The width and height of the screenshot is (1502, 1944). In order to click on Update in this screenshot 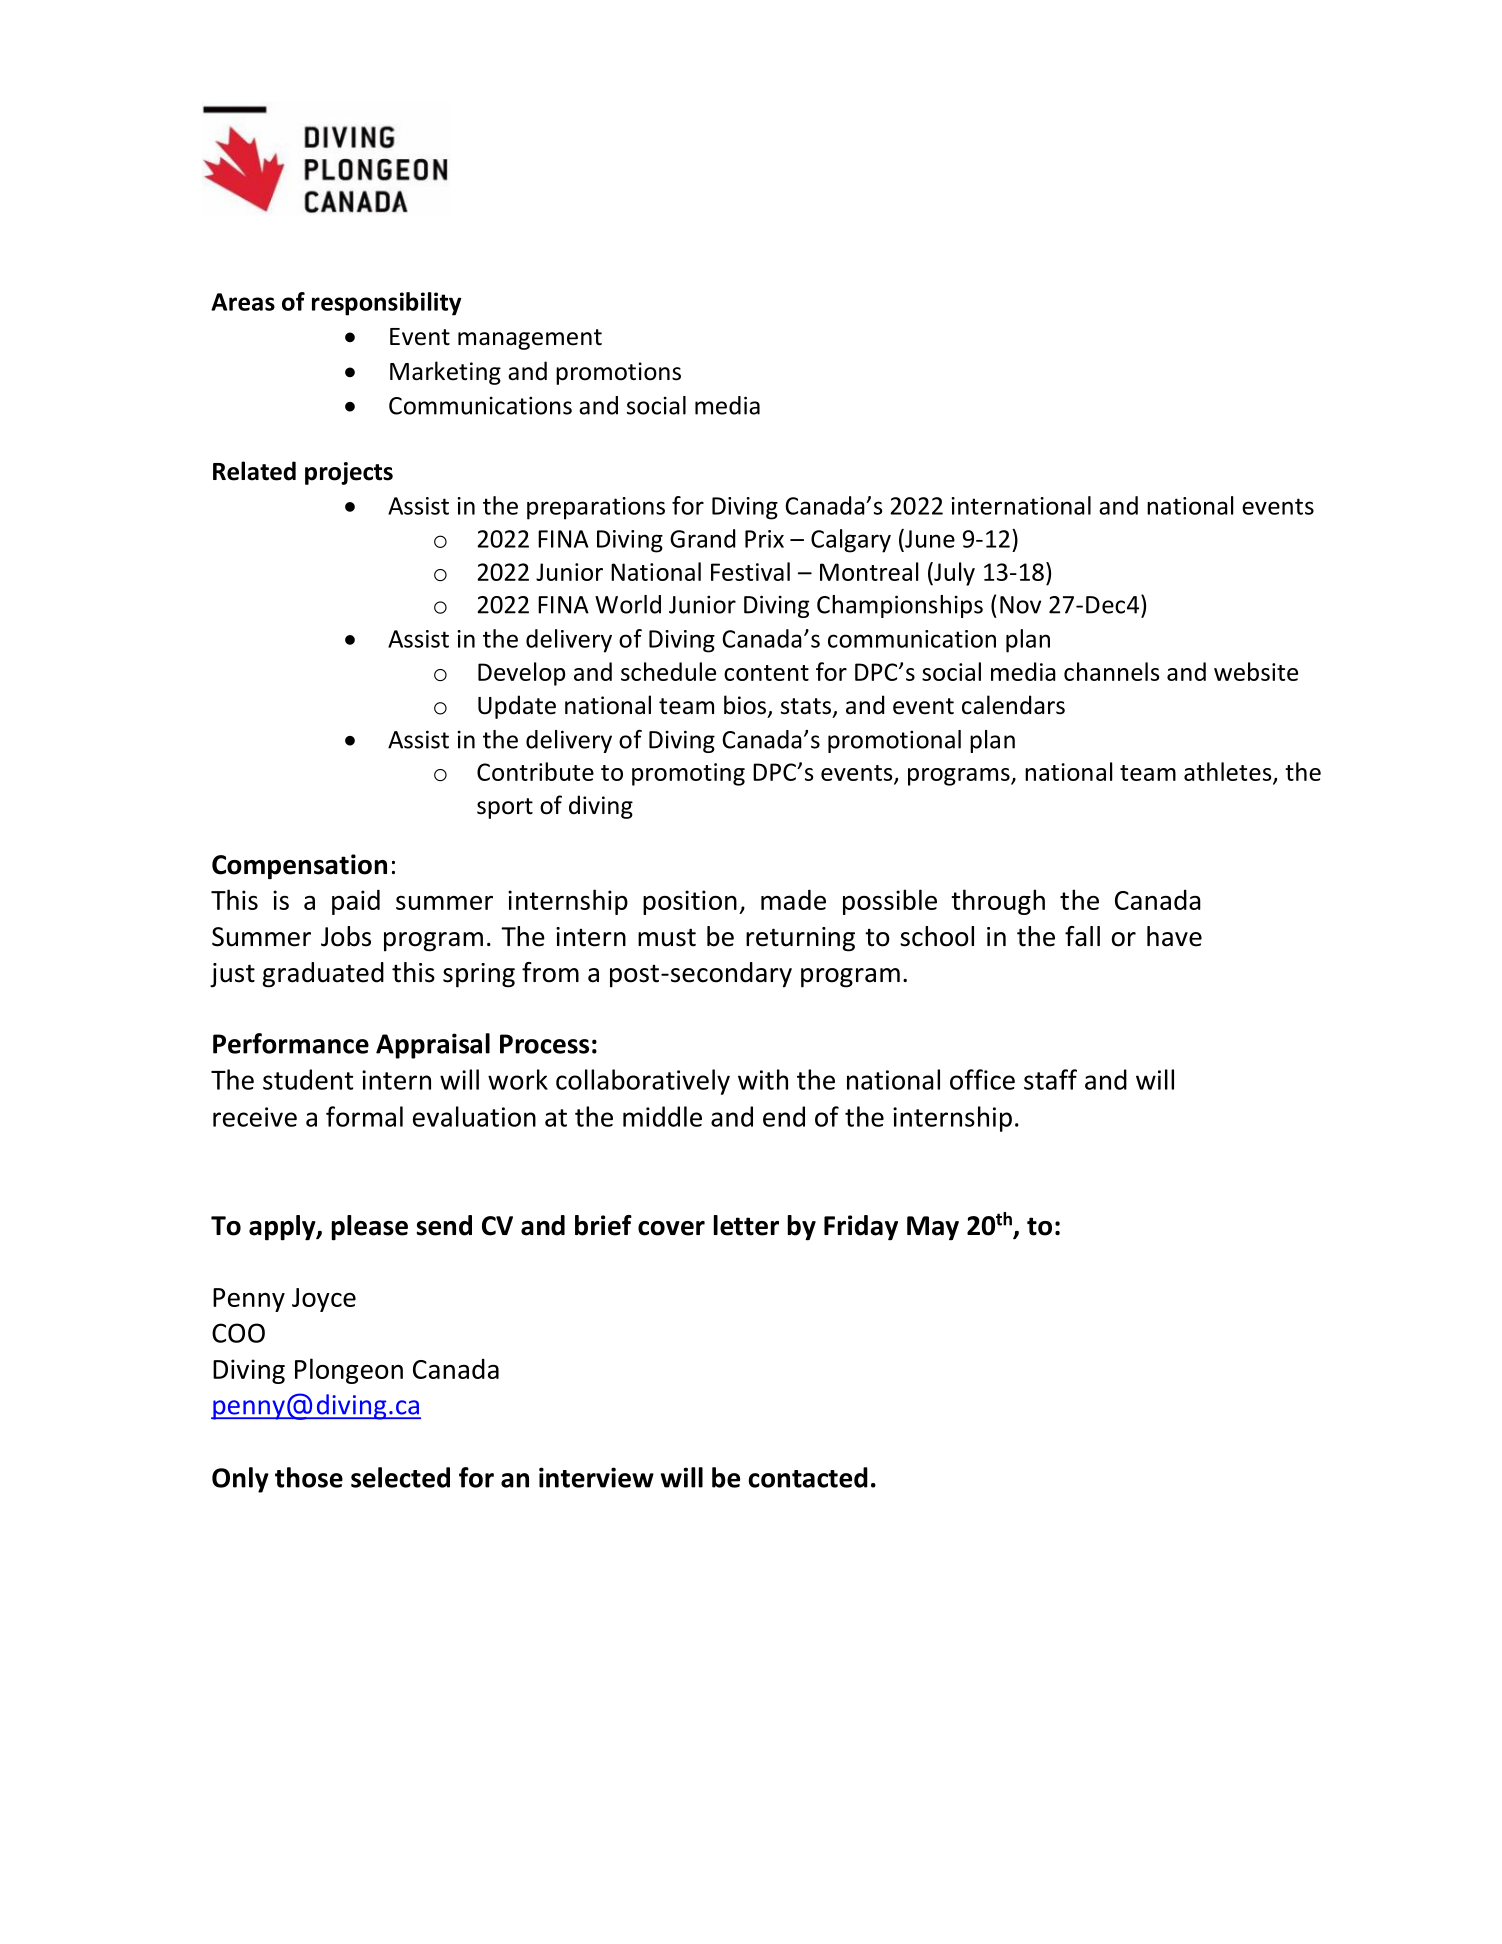, I will do `click(517, 707)`.
